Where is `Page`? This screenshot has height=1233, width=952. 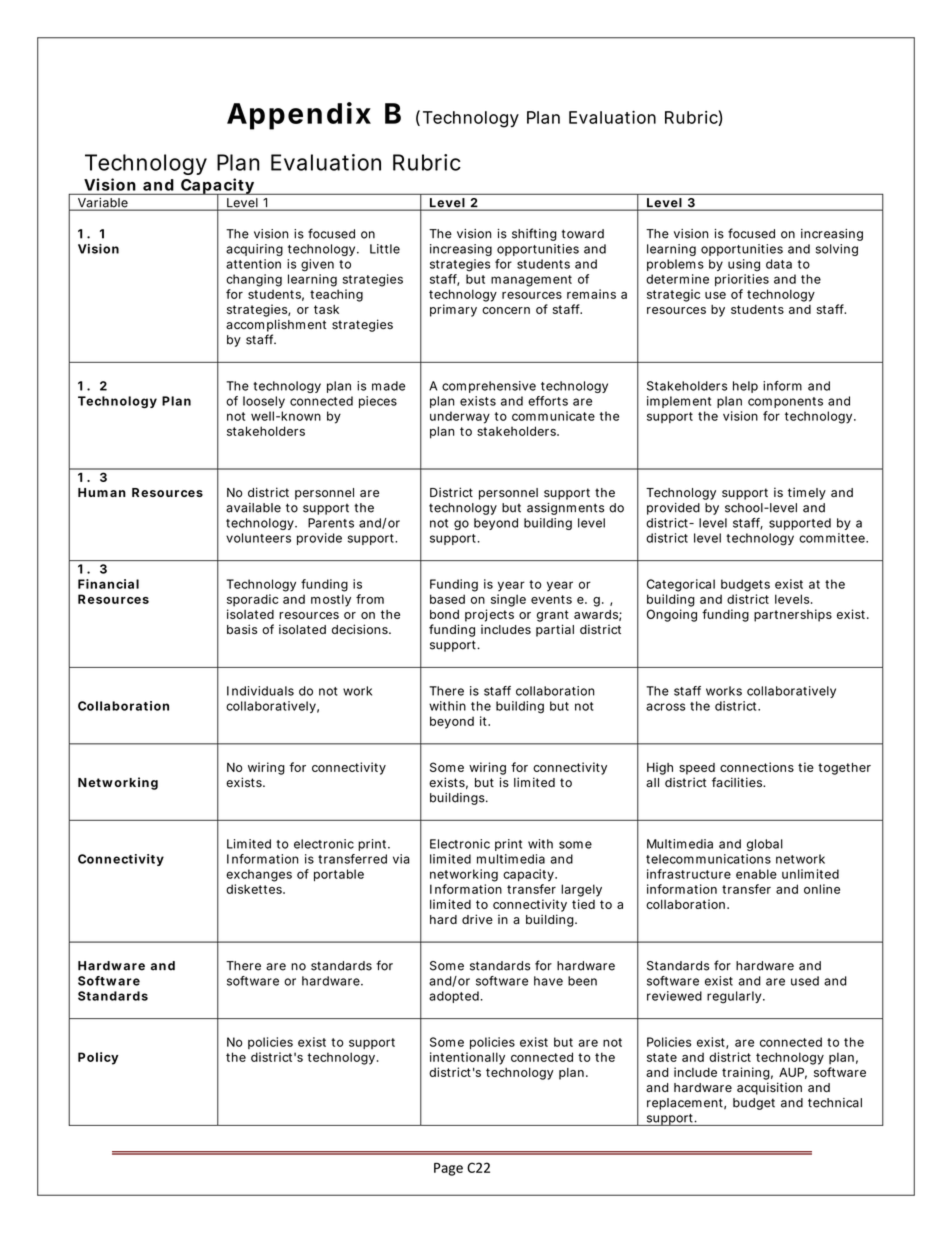
Page is located at coordinates (448, 1169).
